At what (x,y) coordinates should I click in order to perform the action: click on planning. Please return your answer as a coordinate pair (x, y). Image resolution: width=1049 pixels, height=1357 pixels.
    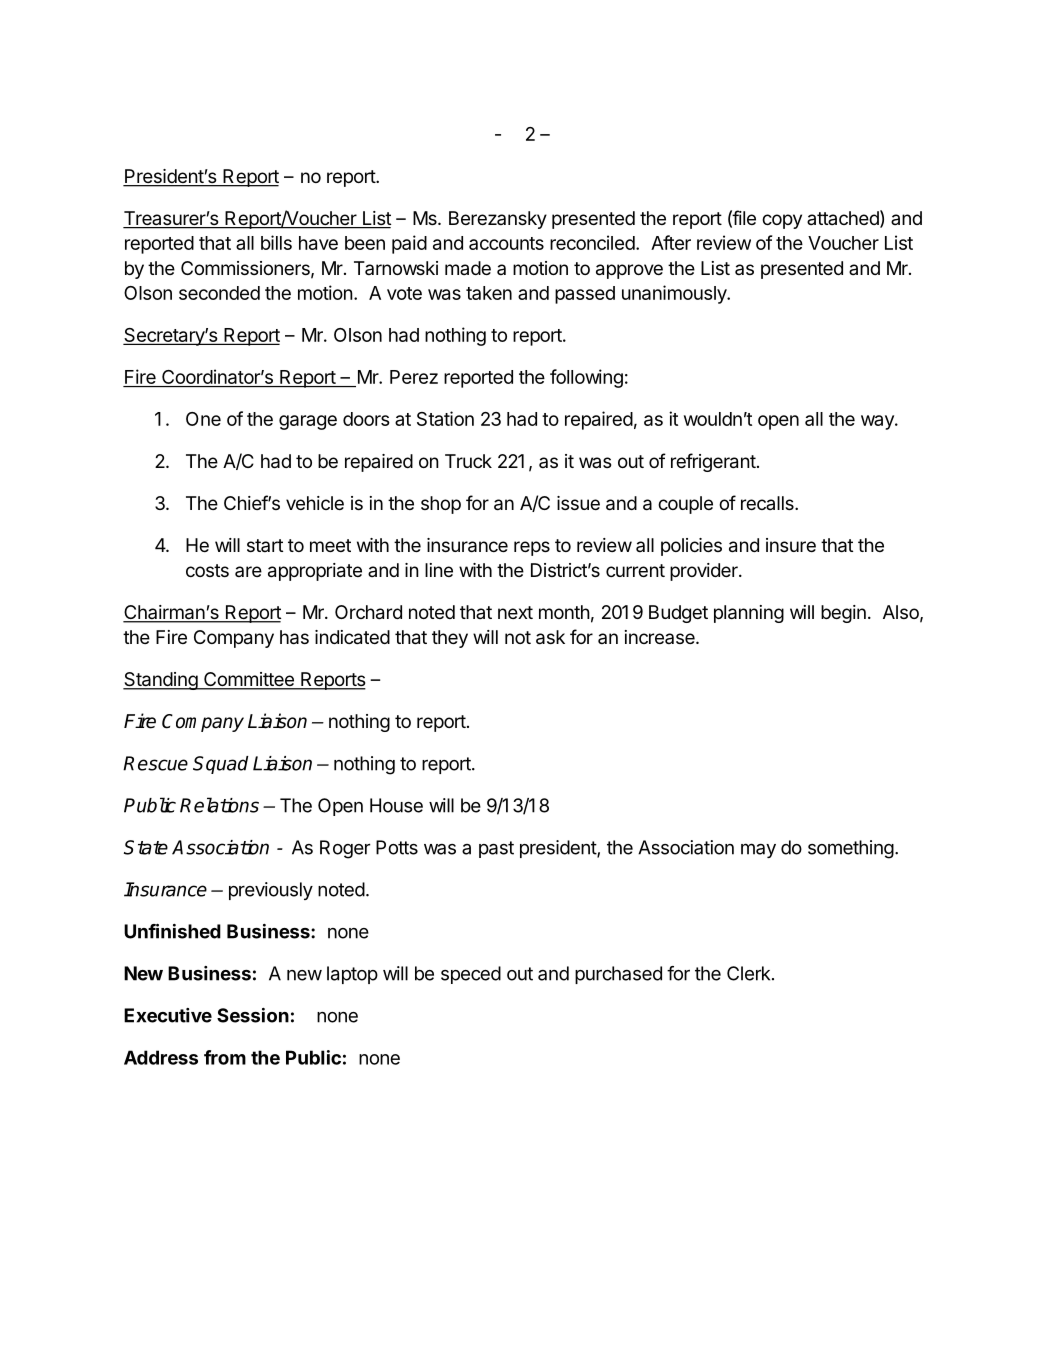
    Looking at the image, I should click on (749, 614).
